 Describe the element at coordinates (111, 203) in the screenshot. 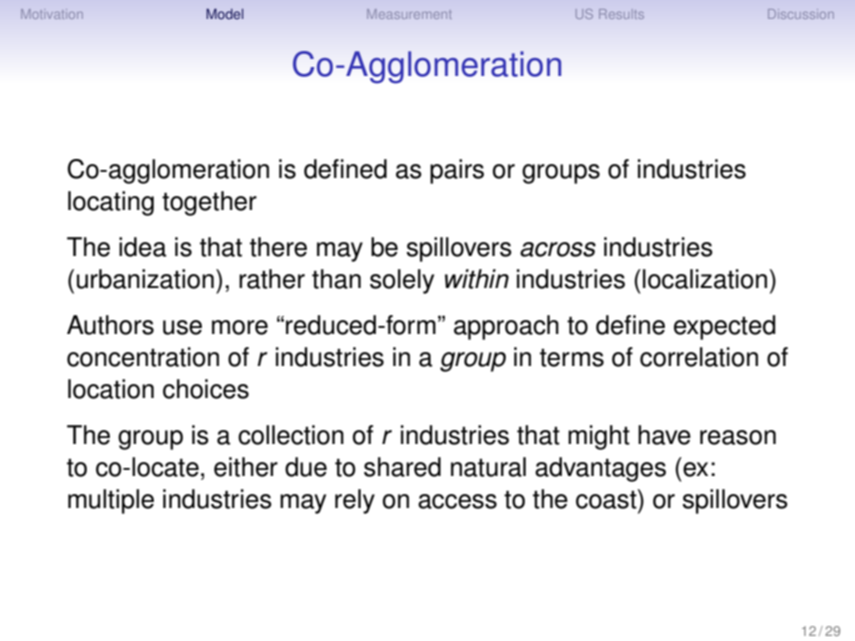

I see `locating` at that location.
